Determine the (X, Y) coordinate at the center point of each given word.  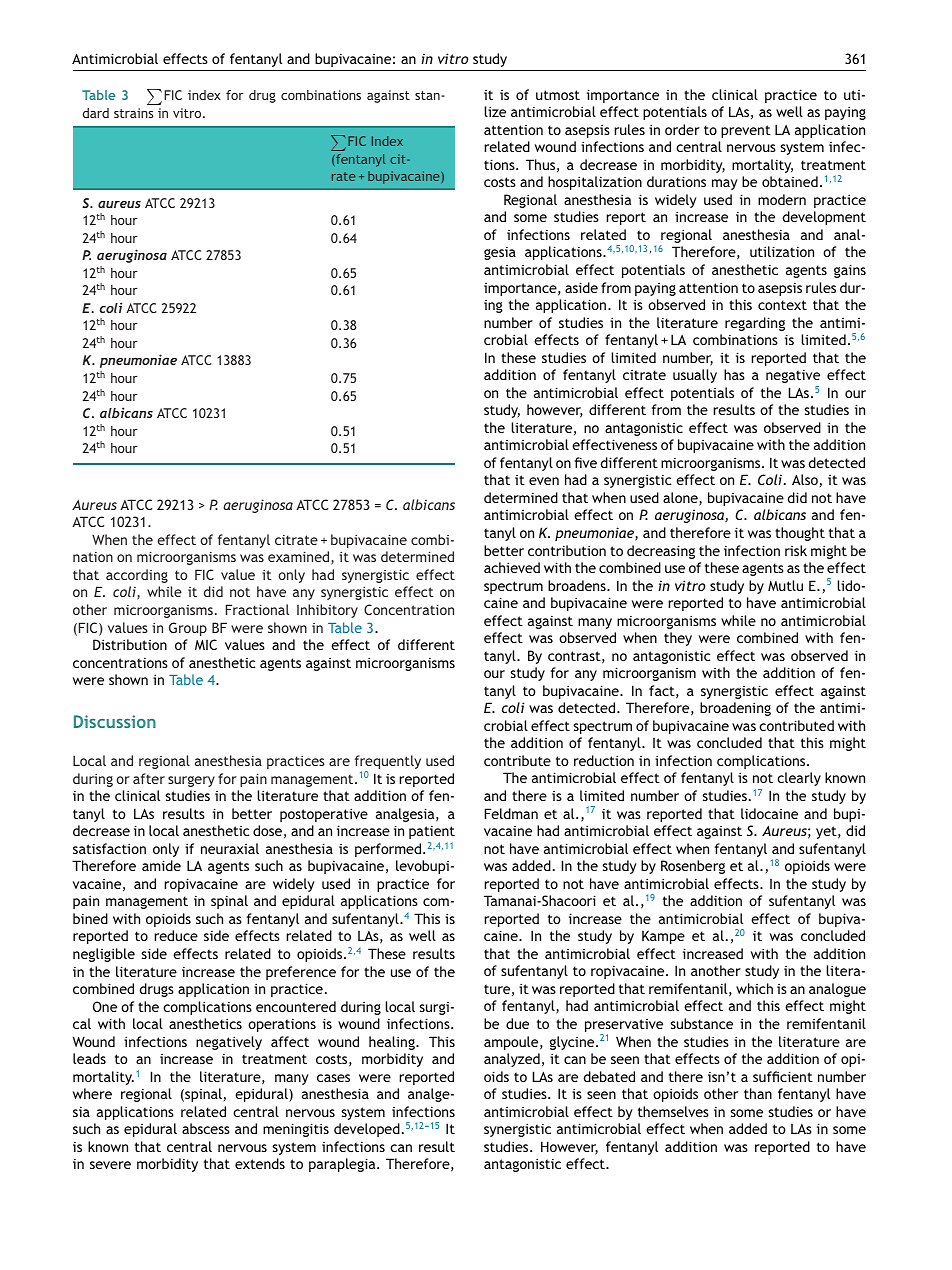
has (734, 374)
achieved (512, 567)
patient (432, 832)
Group (188, 629)
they (678, 639)
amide (161, 865)
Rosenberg (693, 867)
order (682, 129)
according (137, 576)
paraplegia (343, 1165)
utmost (558, 95)
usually (695, 376)
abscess (206, 1128)
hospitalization (595, 183)
